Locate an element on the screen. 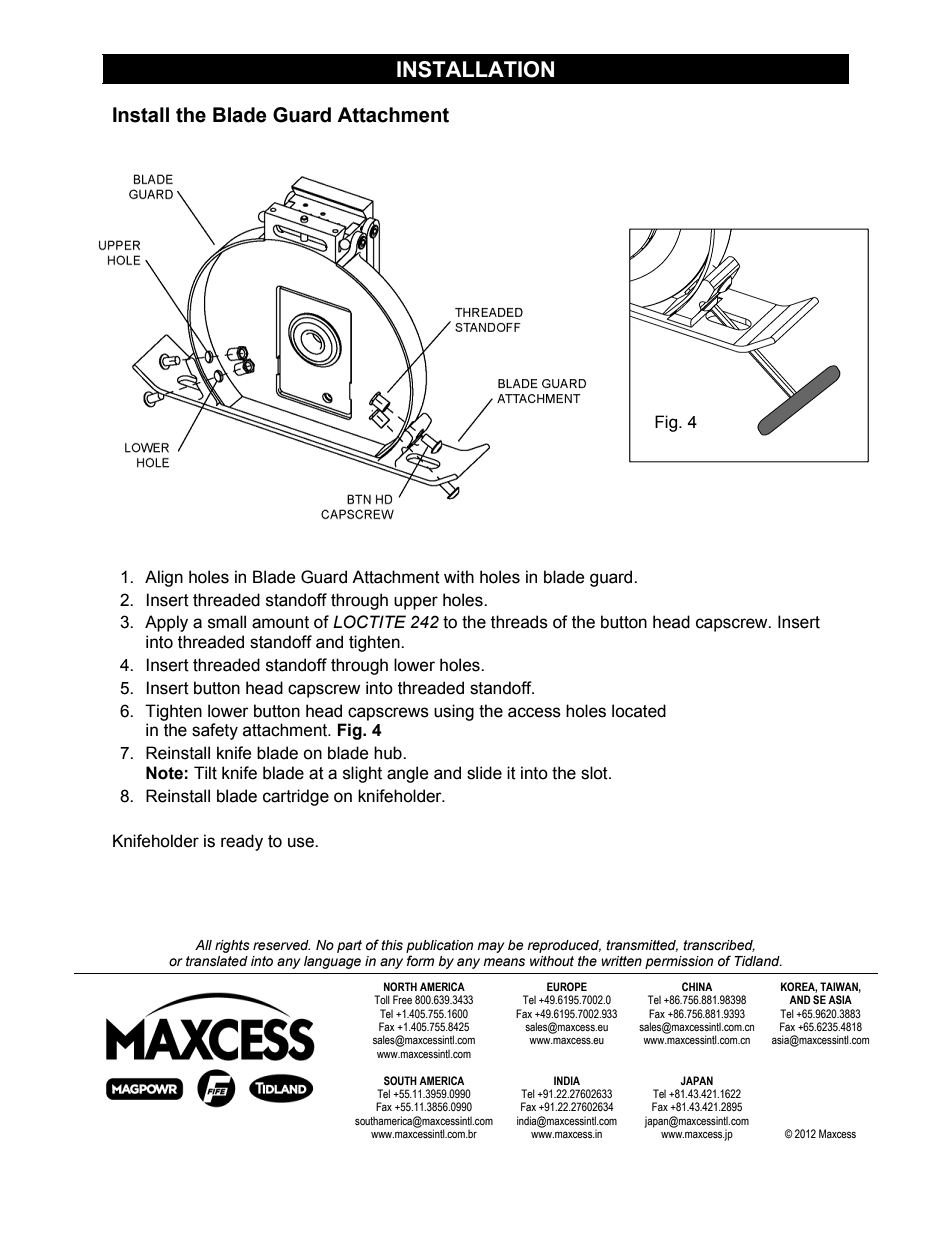 This screenshot has height=1233, width=952. slot is located at coordinates (595, 773).
